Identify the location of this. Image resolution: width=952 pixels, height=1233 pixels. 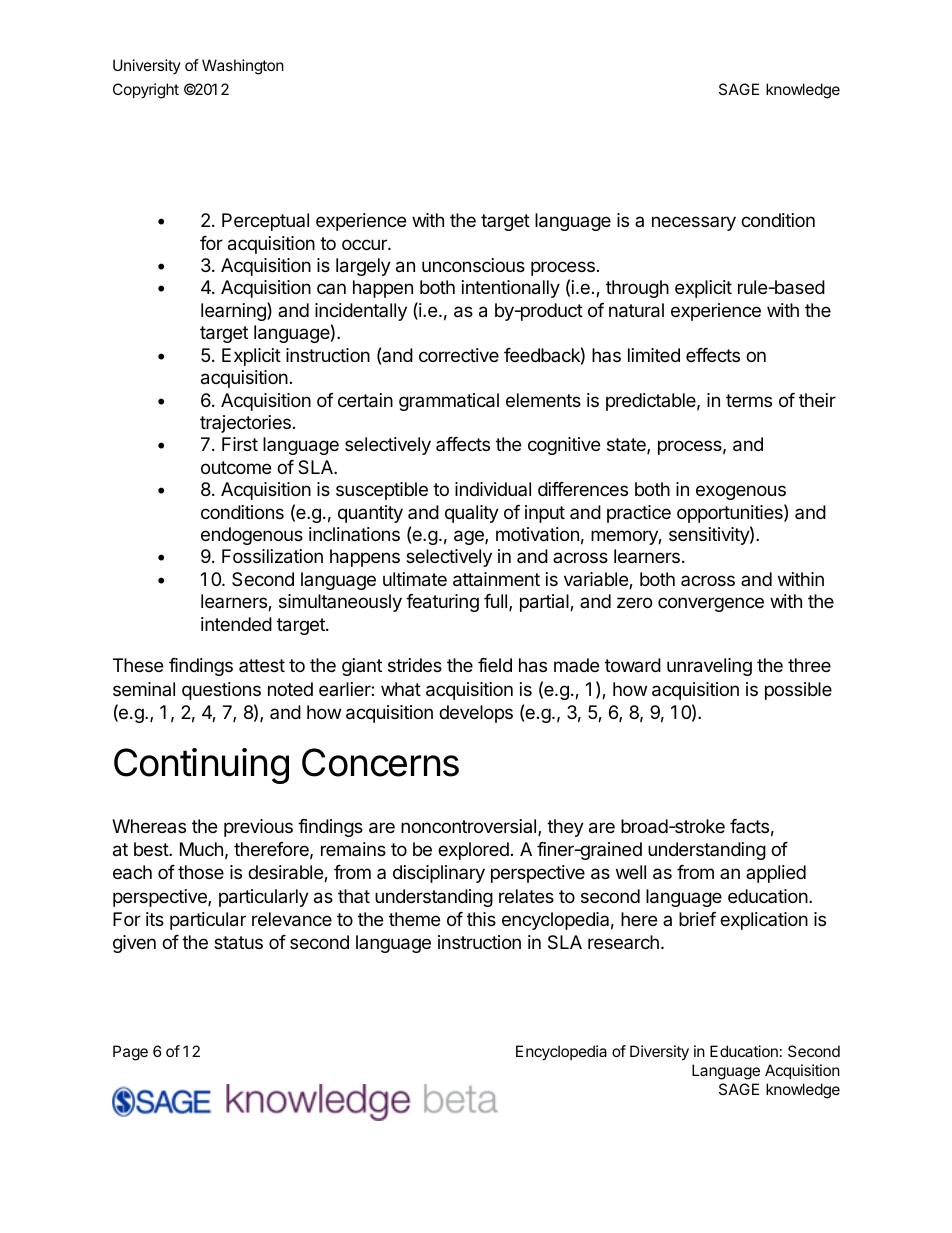
(481, 919).
